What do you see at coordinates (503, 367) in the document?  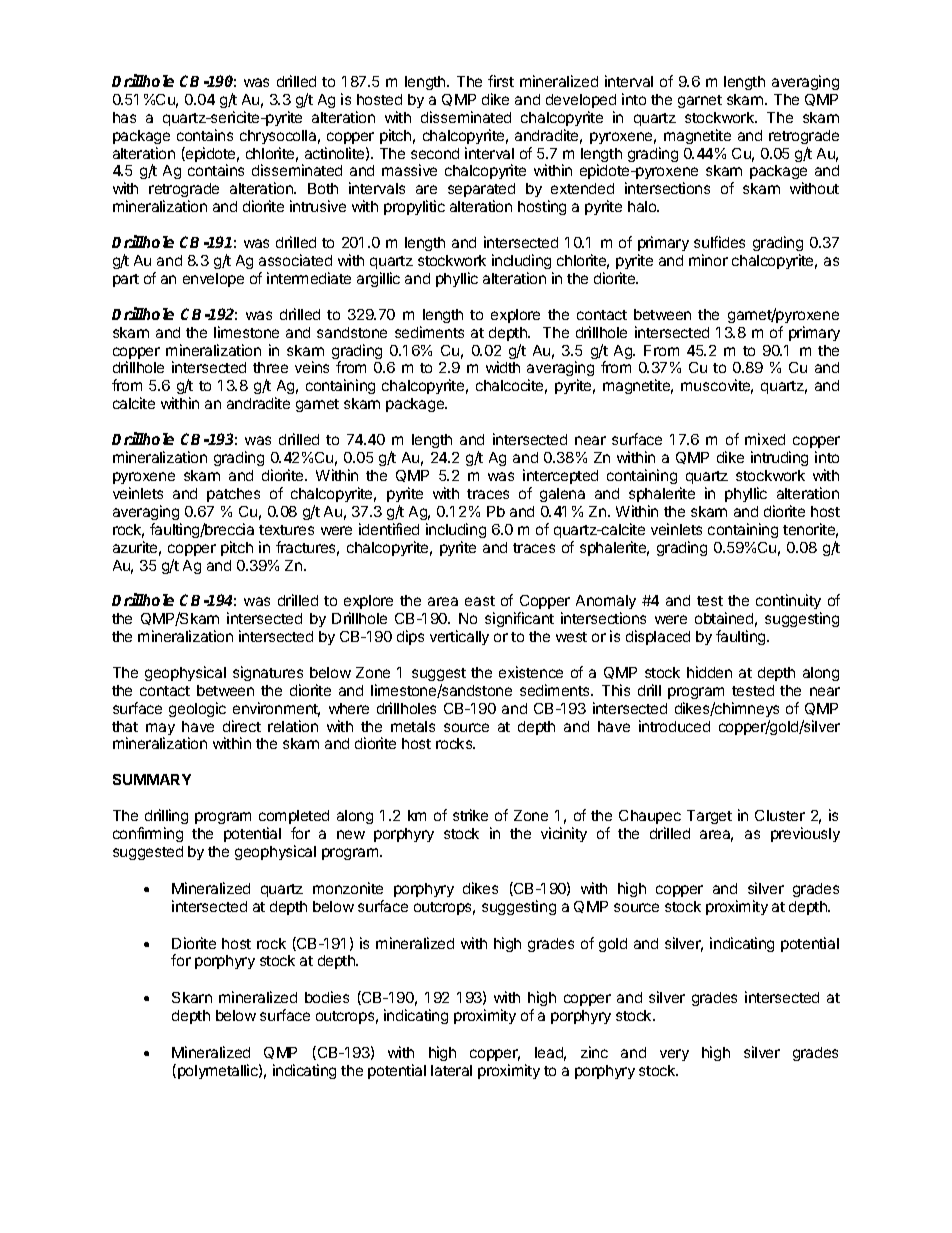 I see `width` at bounding box center [503, 367].
